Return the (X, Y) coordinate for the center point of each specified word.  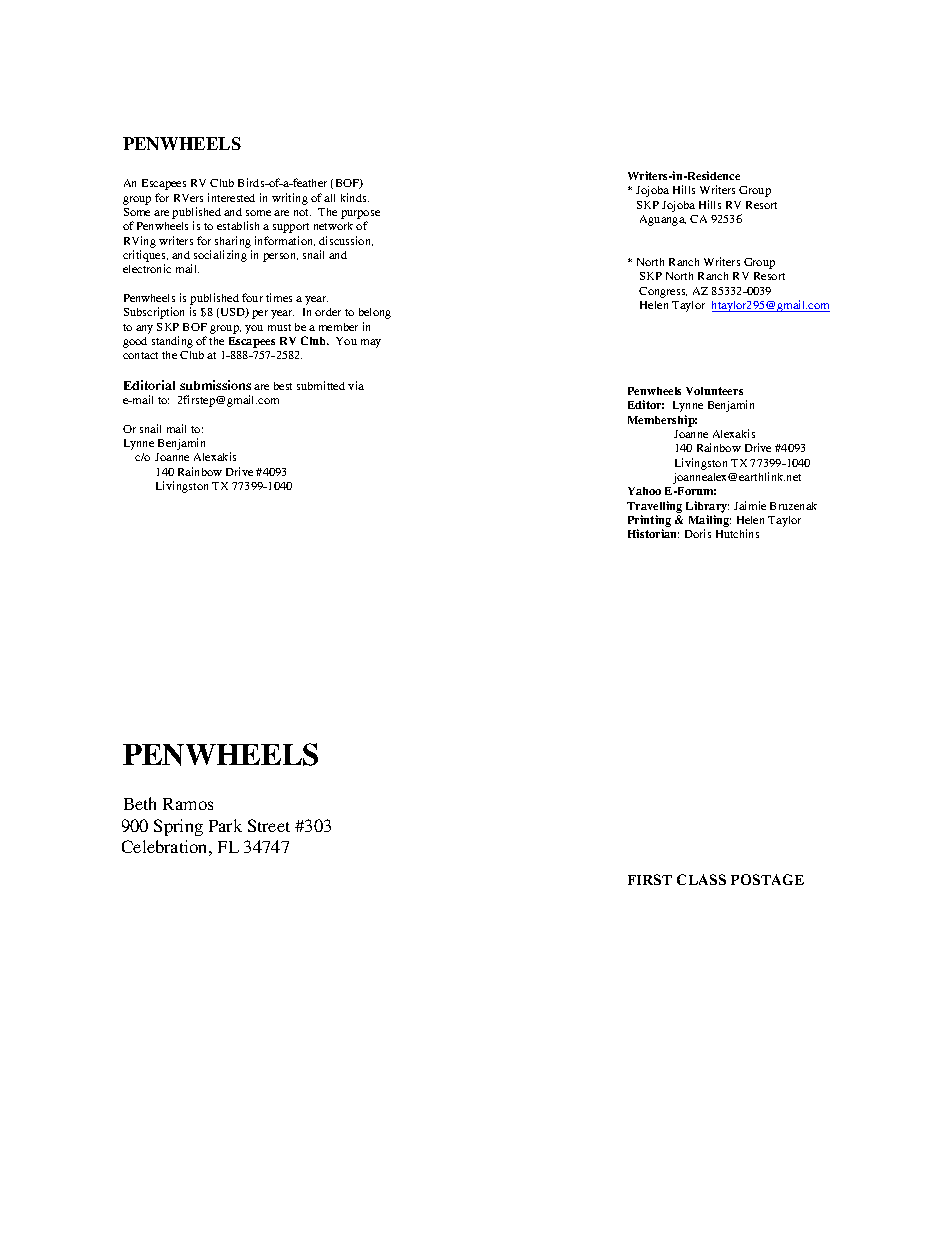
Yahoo (644, 491)
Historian (653, 533)
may (371, 343)
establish (238, 225)
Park (225, 825)
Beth (140, 803)
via (356, 385)
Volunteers (714, 391)
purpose (360, 216)
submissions (215, 385)
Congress (663, 292)
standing (172, 342)
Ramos (188, 804)
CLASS (701, 879)
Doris (698, 533)
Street (269, 825)
